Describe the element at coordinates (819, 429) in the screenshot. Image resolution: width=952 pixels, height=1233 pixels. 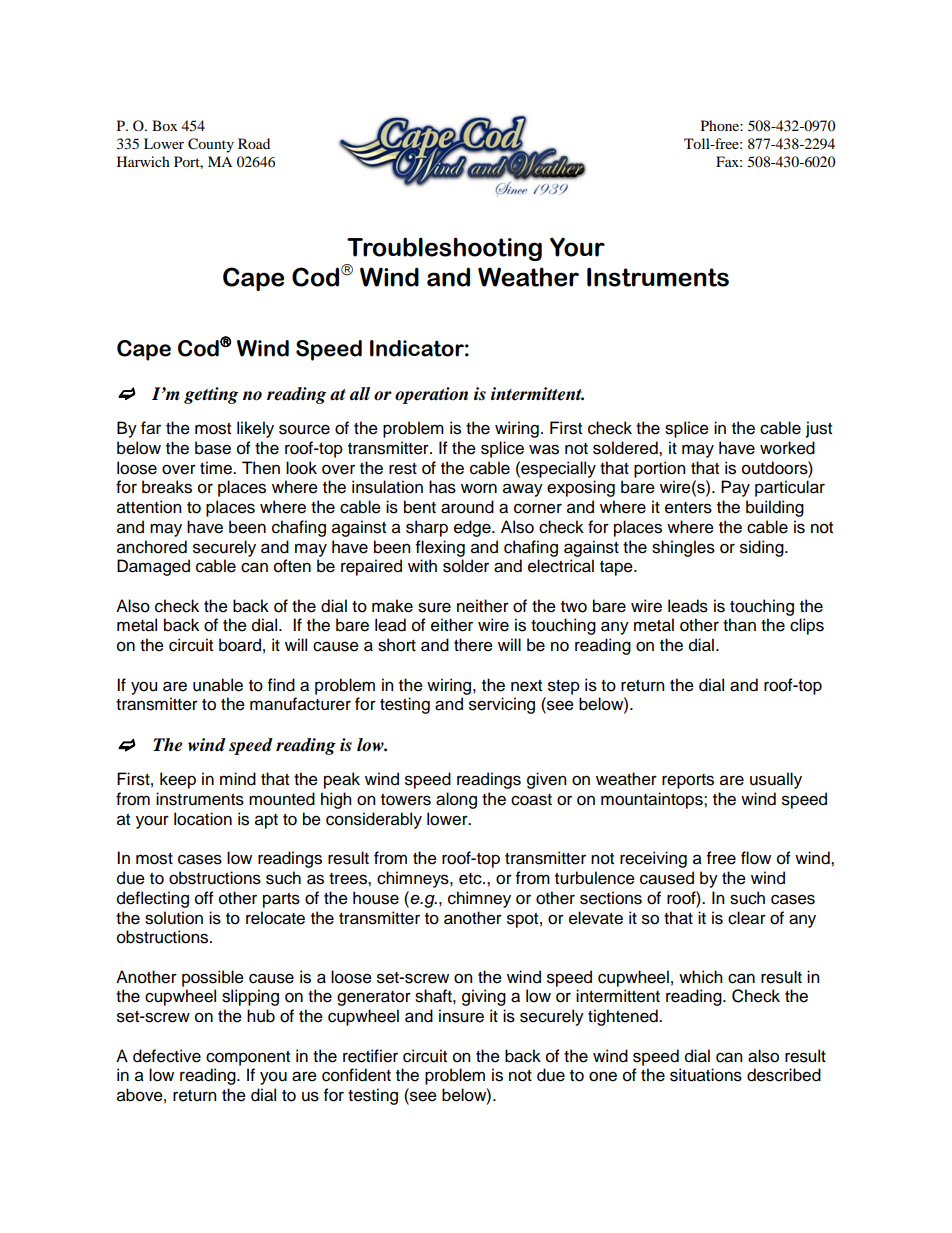
I see `just` at that location.
